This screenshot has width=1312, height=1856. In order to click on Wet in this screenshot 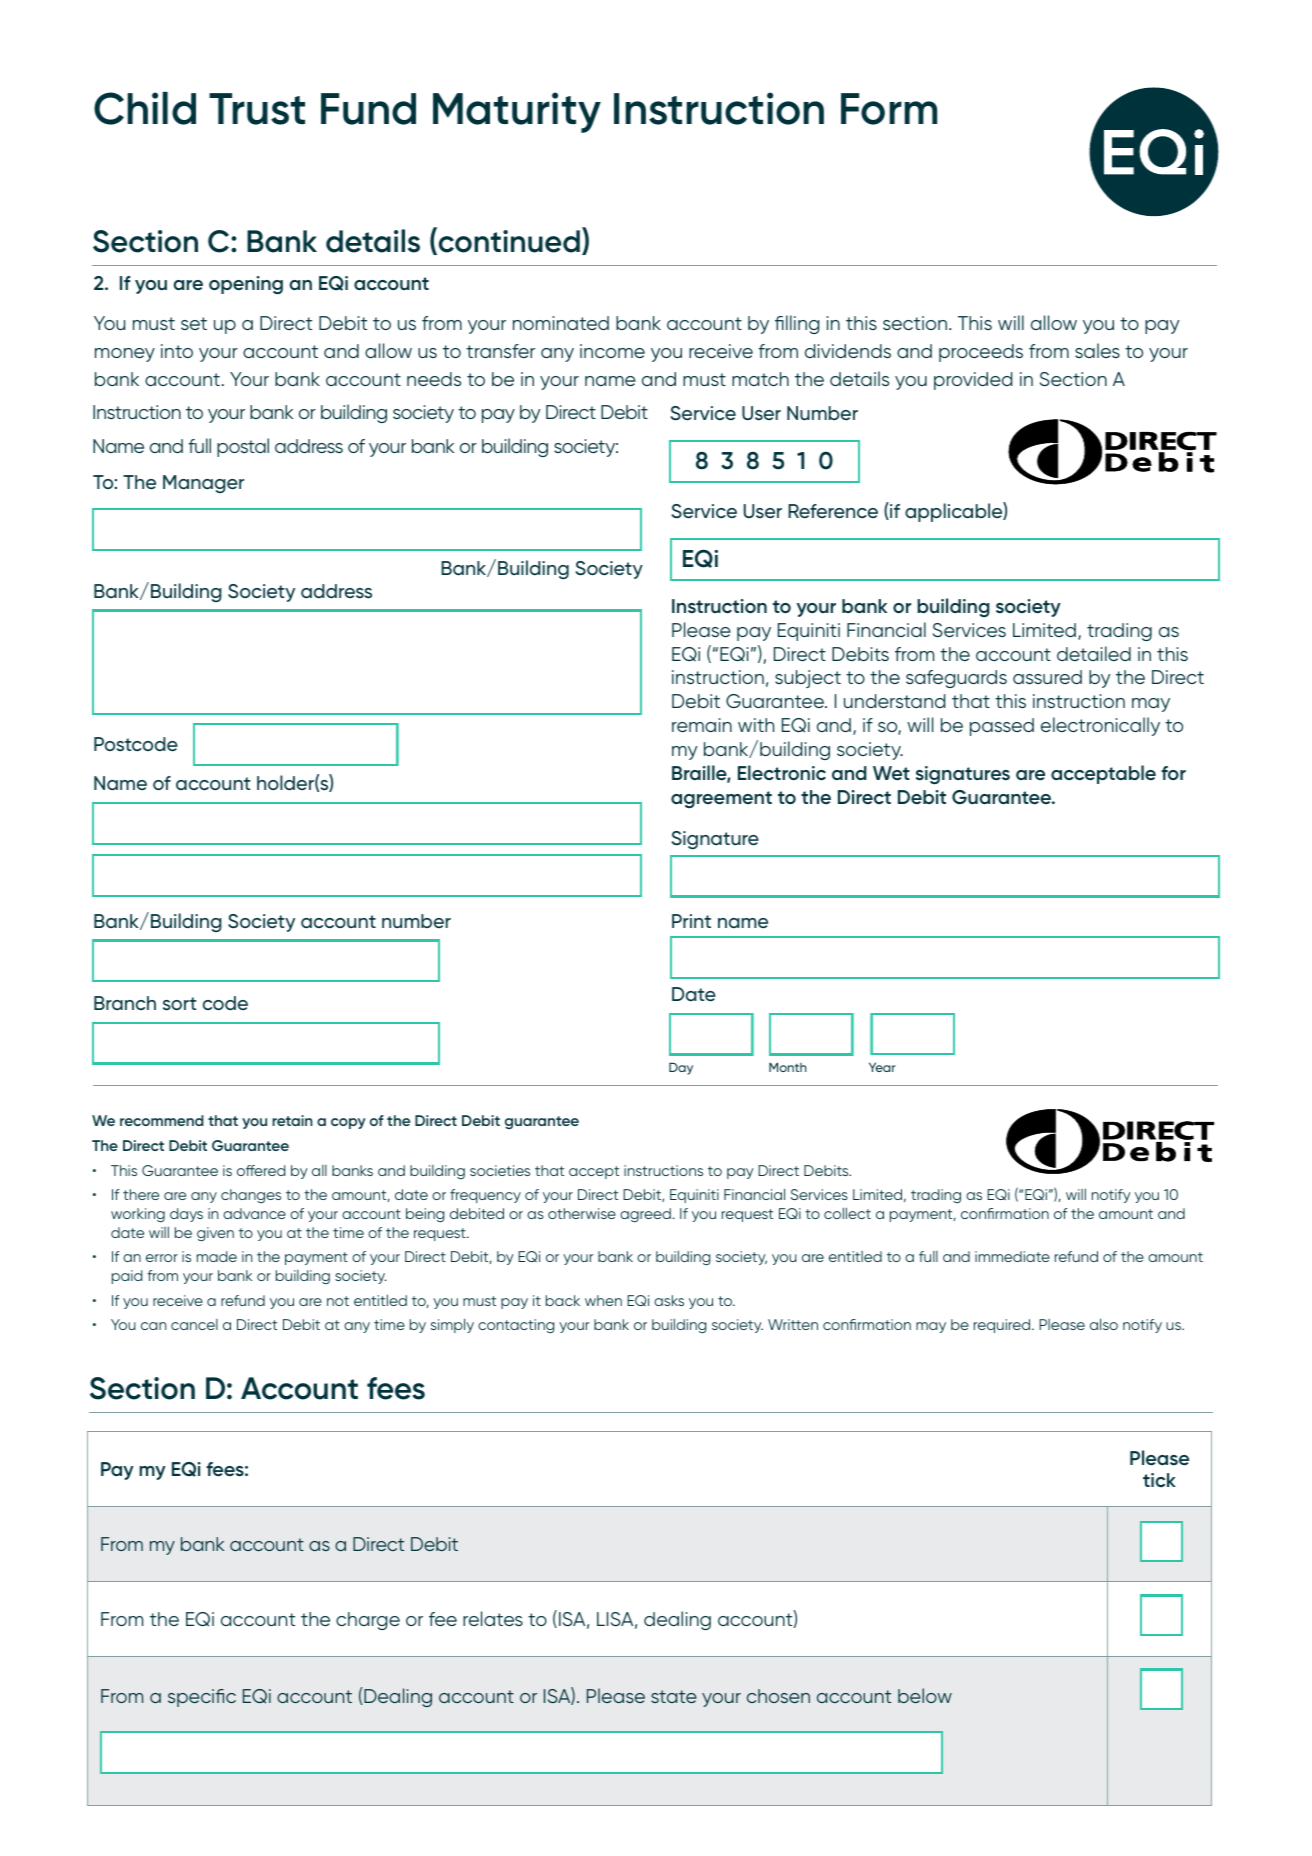, I will do `click(891, 773)`.
